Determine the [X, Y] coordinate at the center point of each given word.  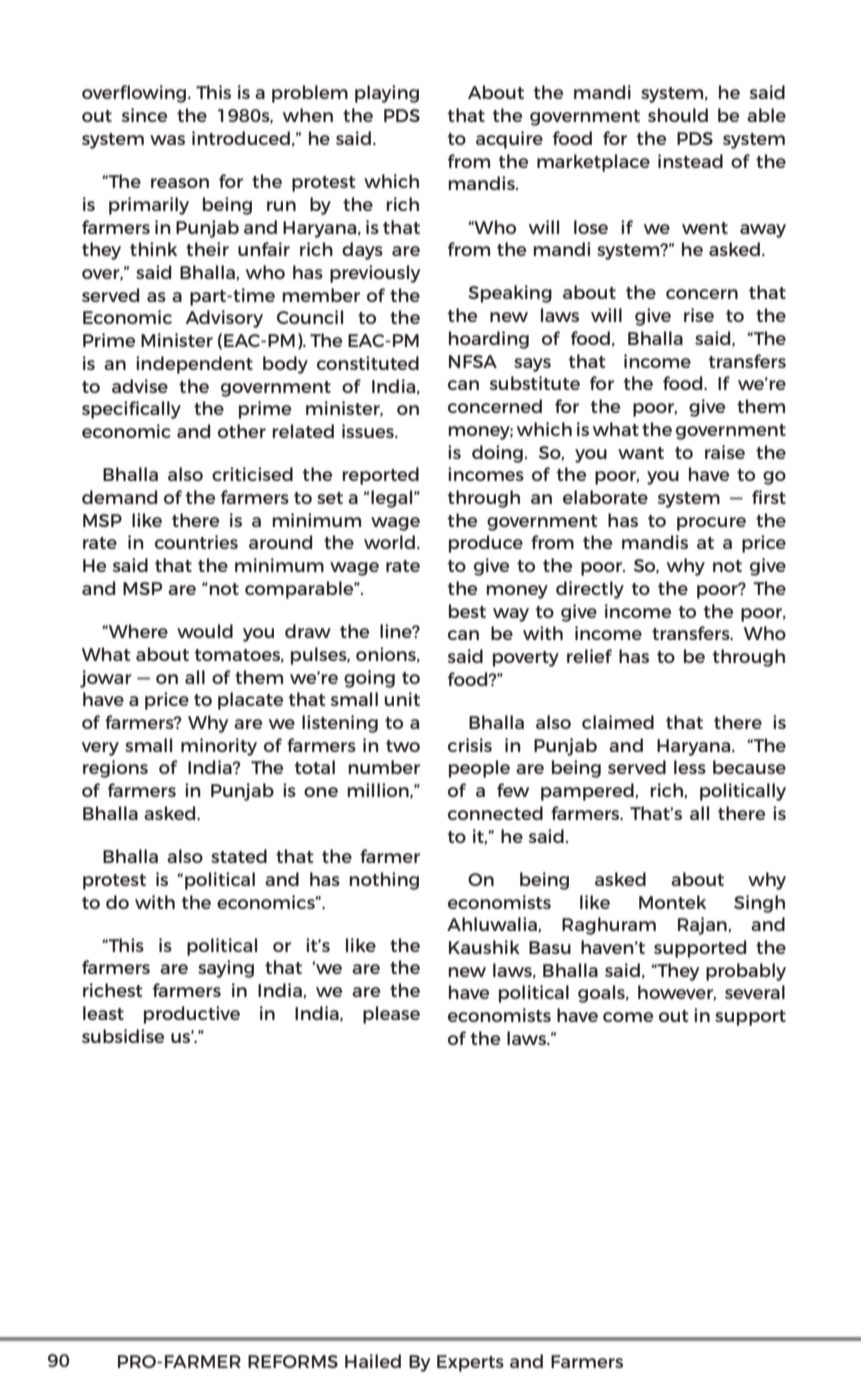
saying [226, 969]
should [678, 115]
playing [387, 94]
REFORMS [293, 1361]
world [389, 542]
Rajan [702, 926]
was [167, 140]
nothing [384, 881]
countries [196, 542]
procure [711, 524]
